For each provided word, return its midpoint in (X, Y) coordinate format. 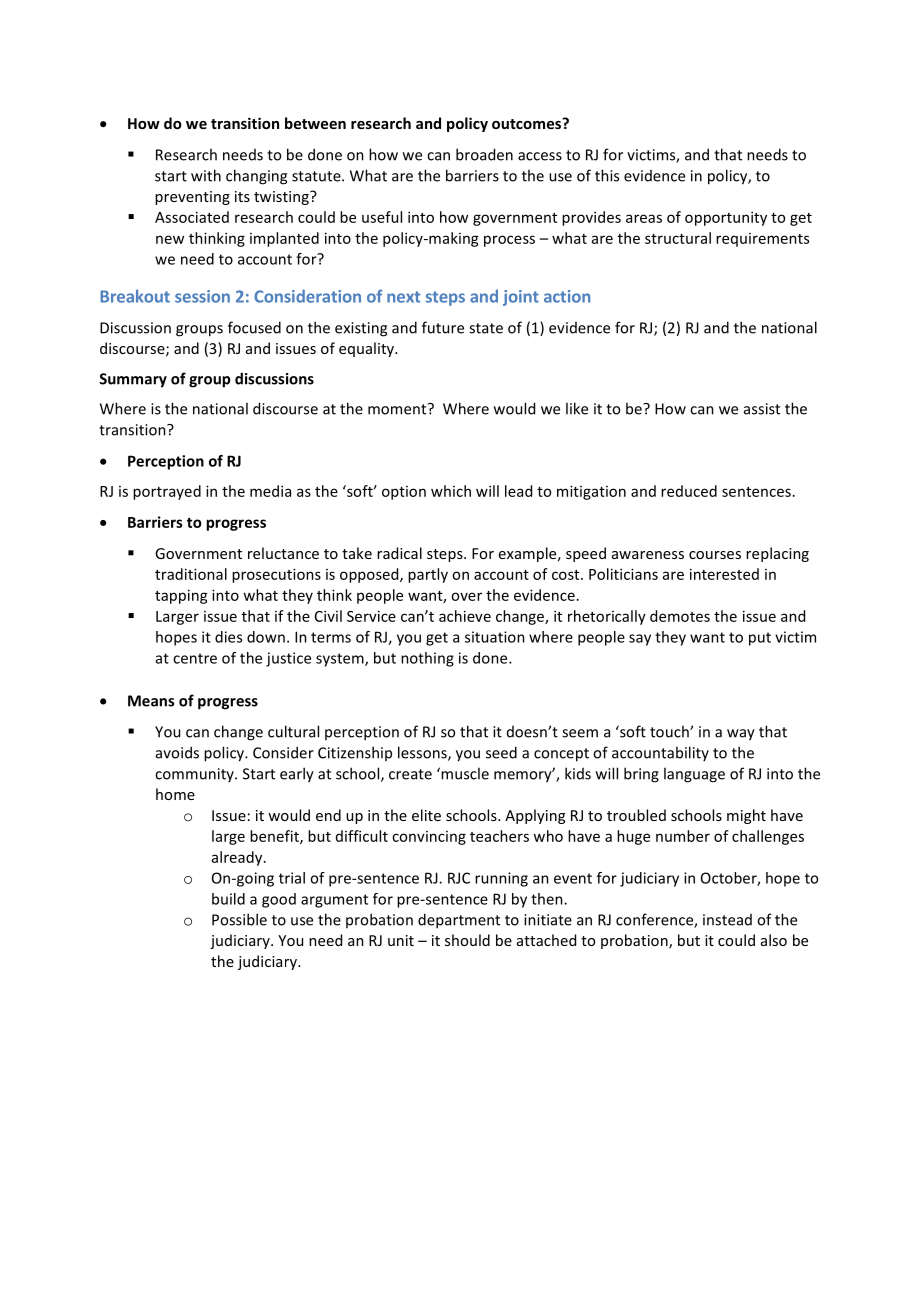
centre (195, 658)
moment (398, 409)
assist (762, 409)
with (206, 175)
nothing (427, 659)
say (640, 640)
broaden (484, 154)
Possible (239, 919)
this (607, 175)
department (459, 921)
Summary (133, 380)
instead (727, 920)
